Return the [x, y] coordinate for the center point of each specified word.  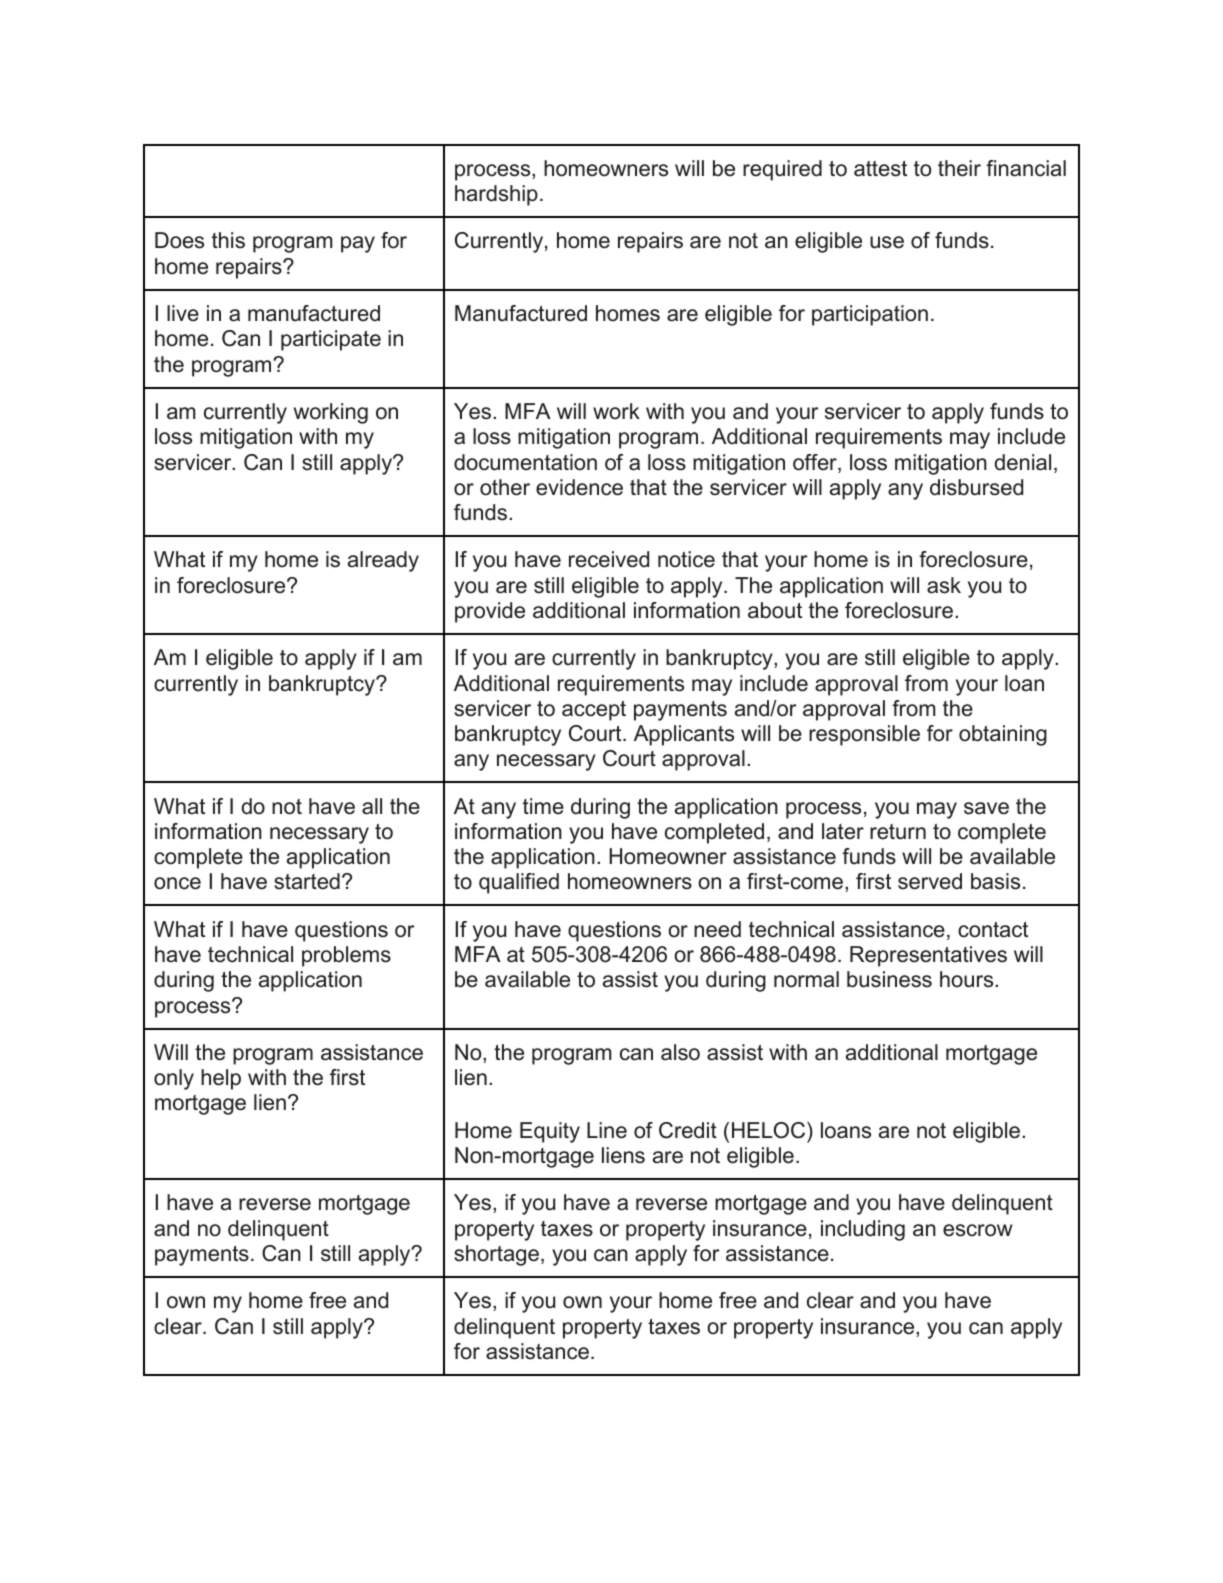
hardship [496, 195]
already [383, 561]
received [609, 559]
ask [944, 585]
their [959, 168]
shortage [496, 1255]
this [228, 240]
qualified [519, 883]
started [307, 881]
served [930, 881]
